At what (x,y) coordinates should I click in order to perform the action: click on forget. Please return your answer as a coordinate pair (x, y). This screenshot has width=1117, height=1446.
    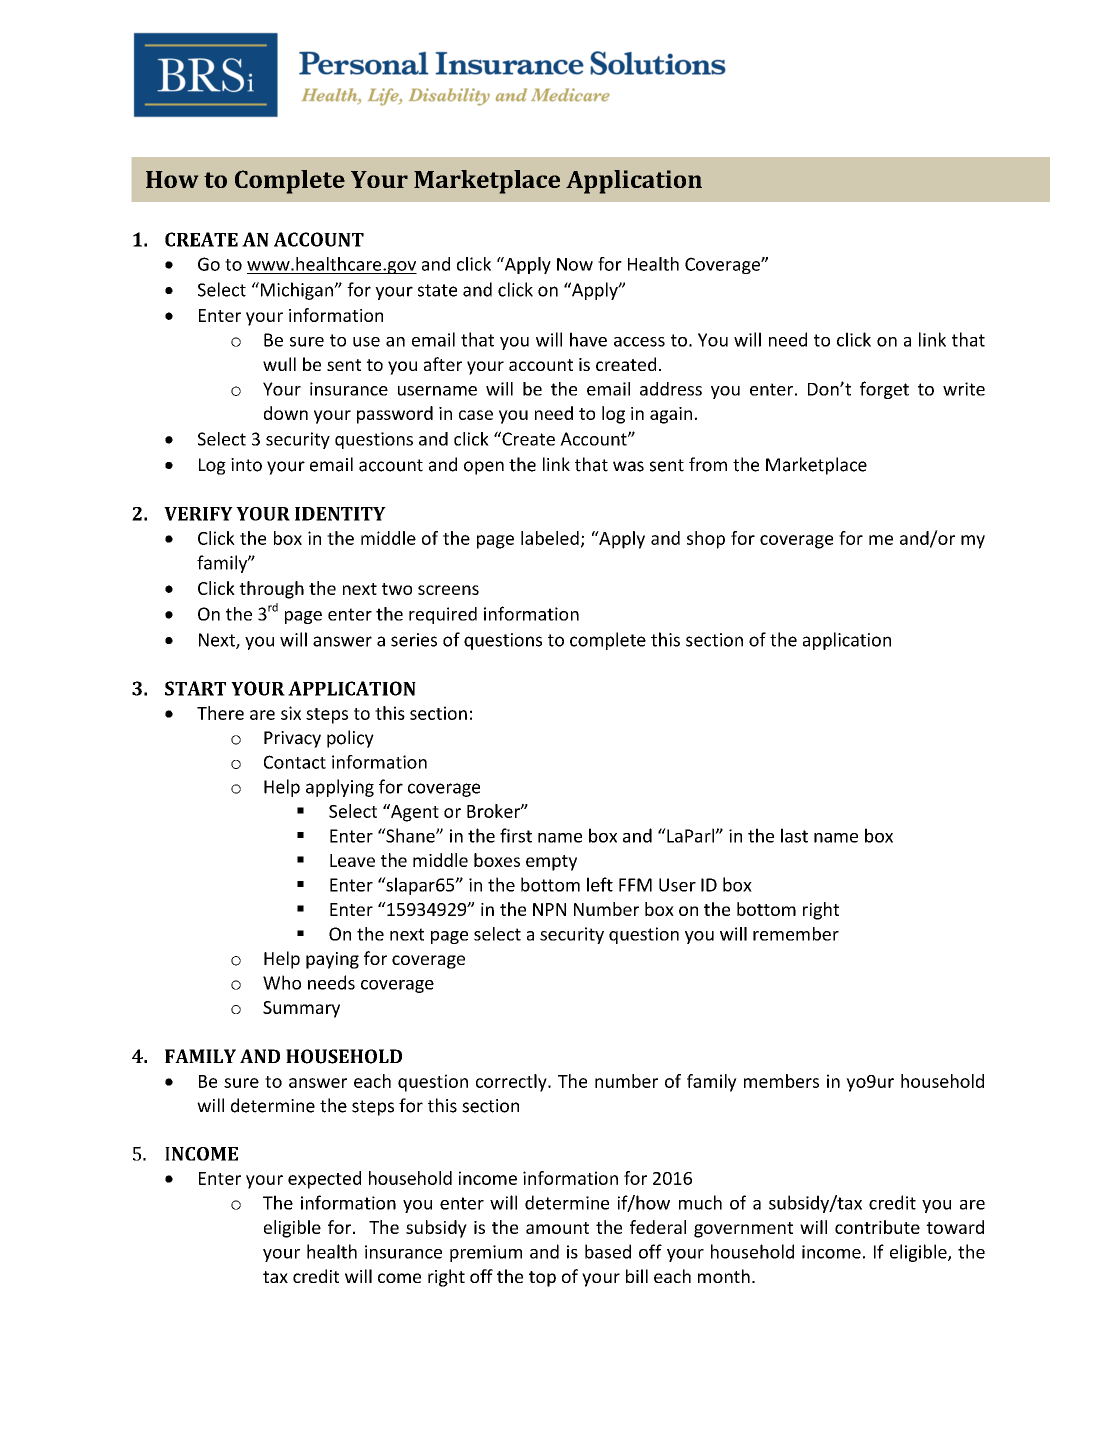
    Looking at the image, I should click on (884, 390).
